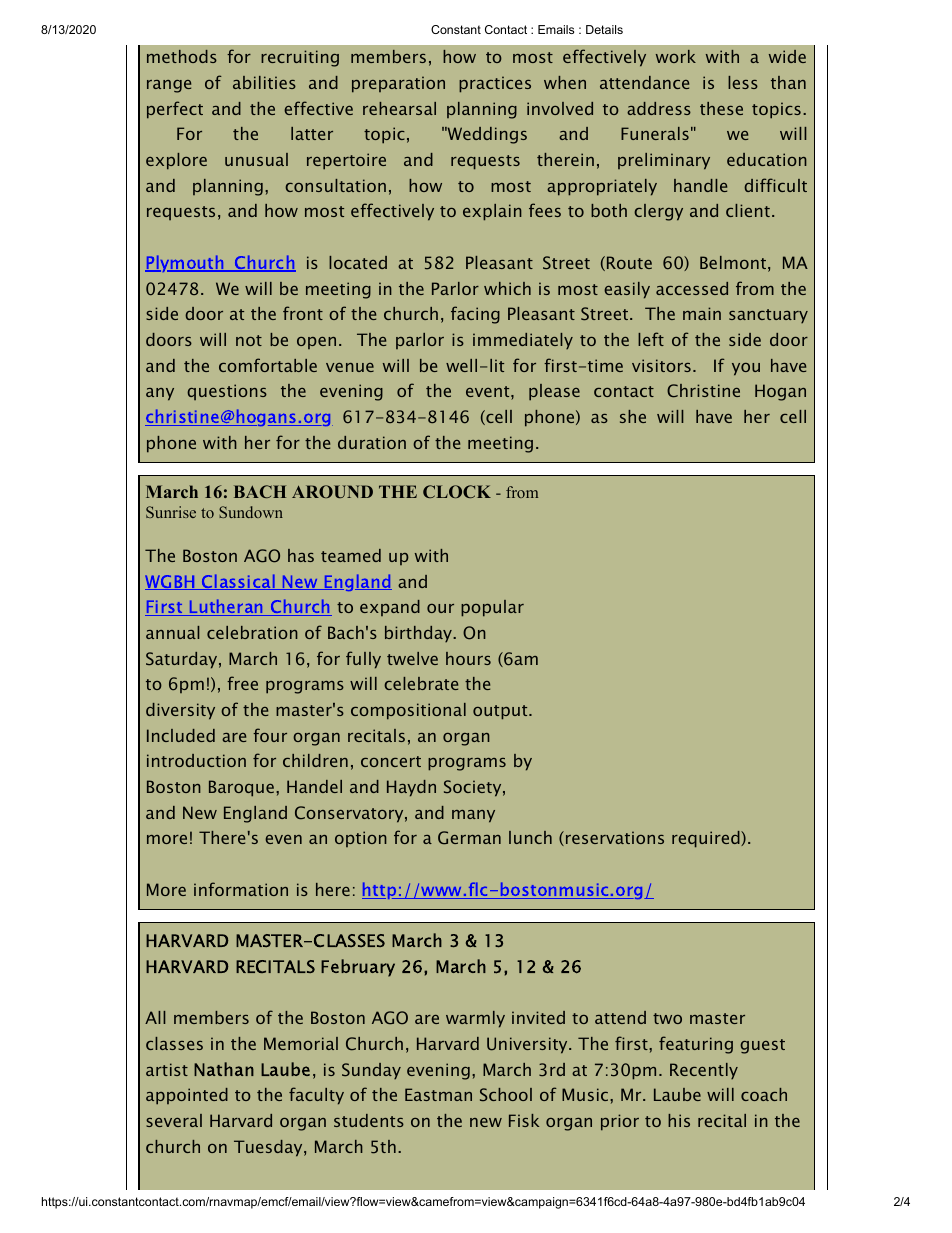 The image size is (952, 1233). Describe the element at coordinates (469, 838) in the document. I see `German` at that location.
